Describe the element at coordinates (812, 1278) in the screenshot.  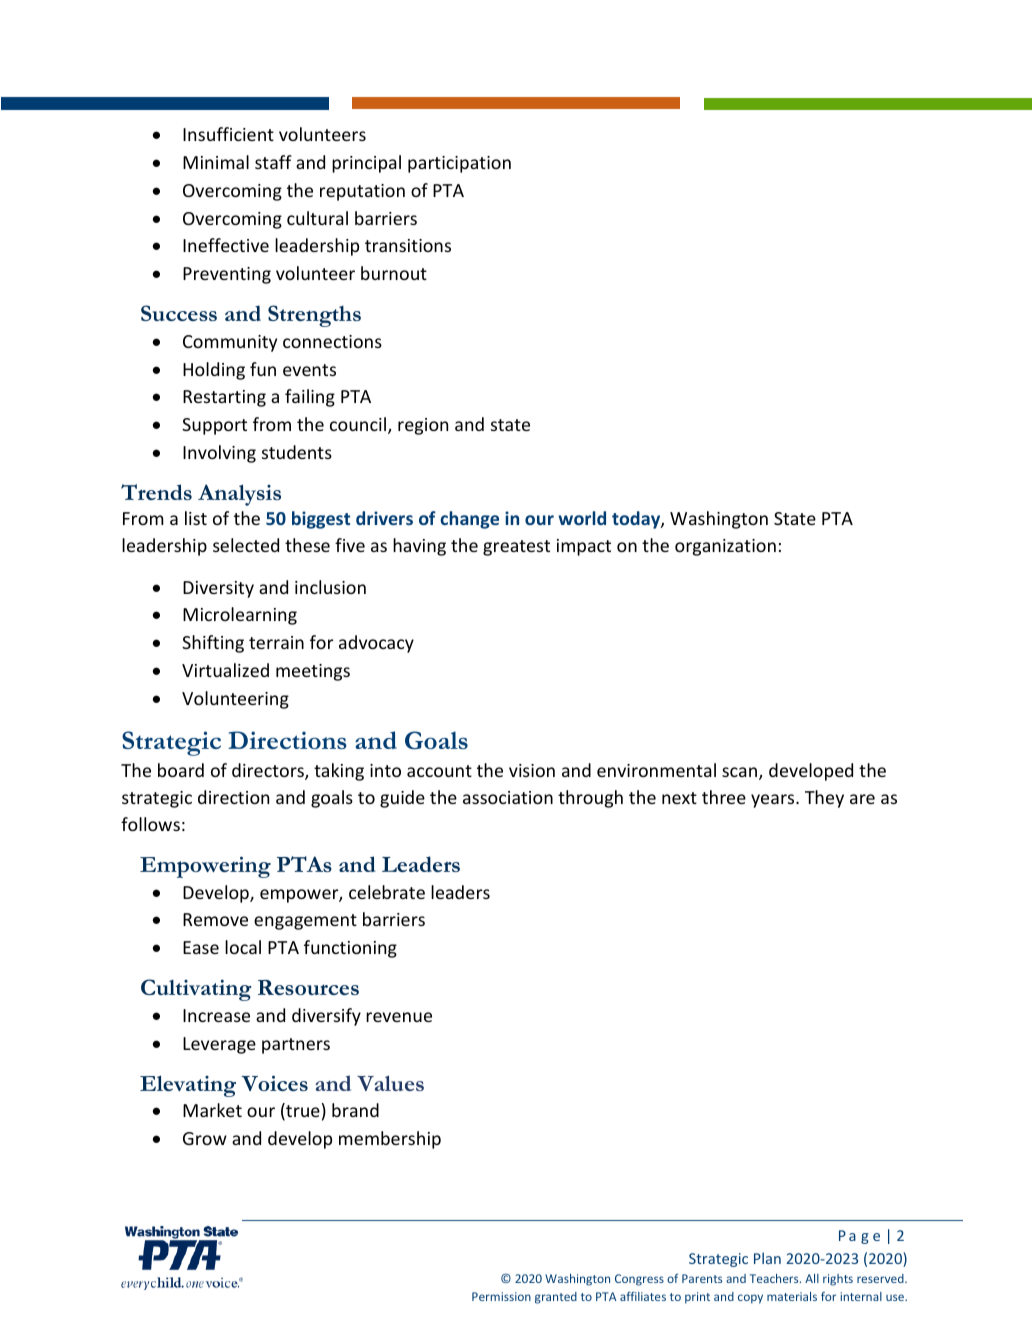
I see `All` at that location.
